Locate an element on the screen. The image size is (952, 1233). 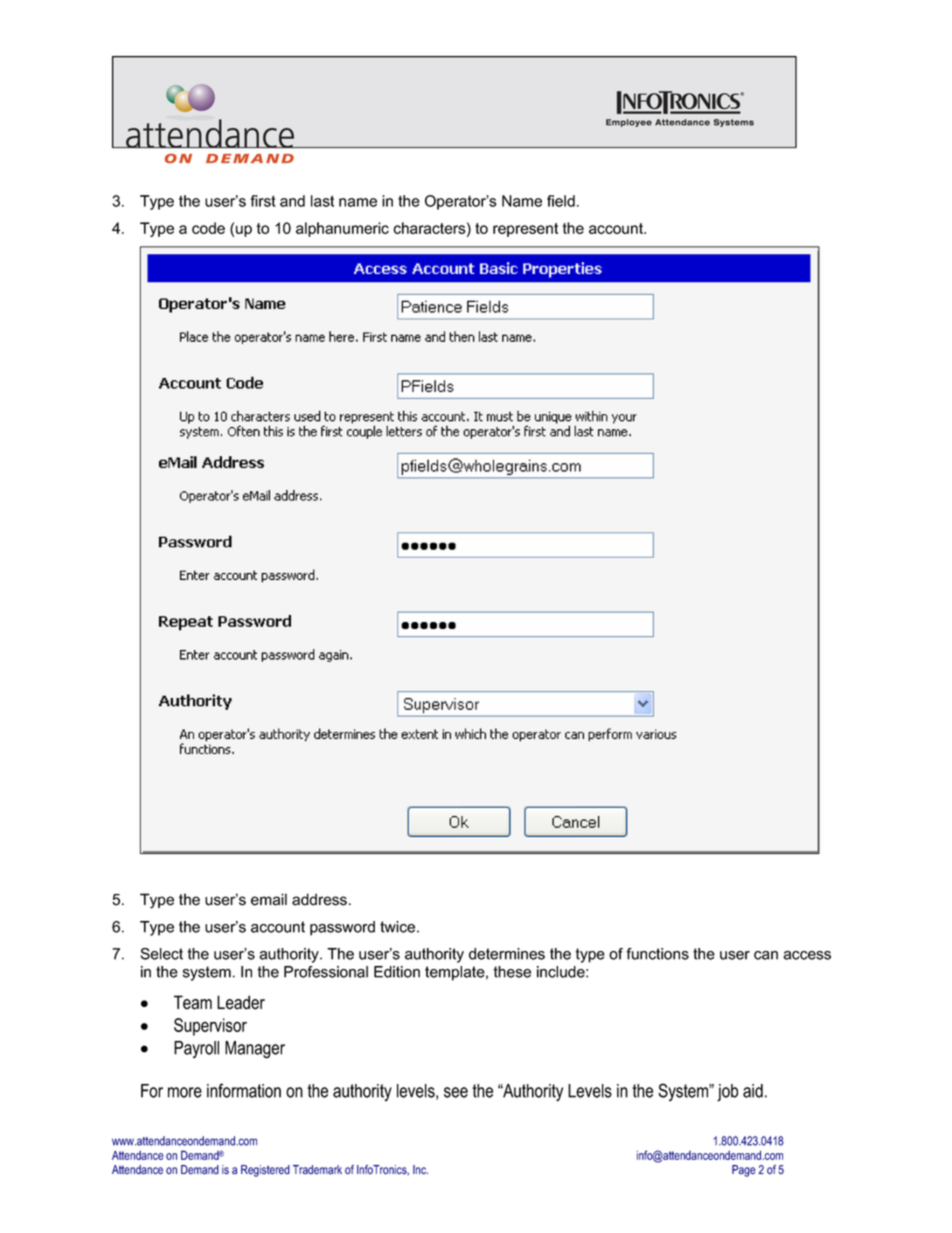
represent is located at coordinates (525, 230).
